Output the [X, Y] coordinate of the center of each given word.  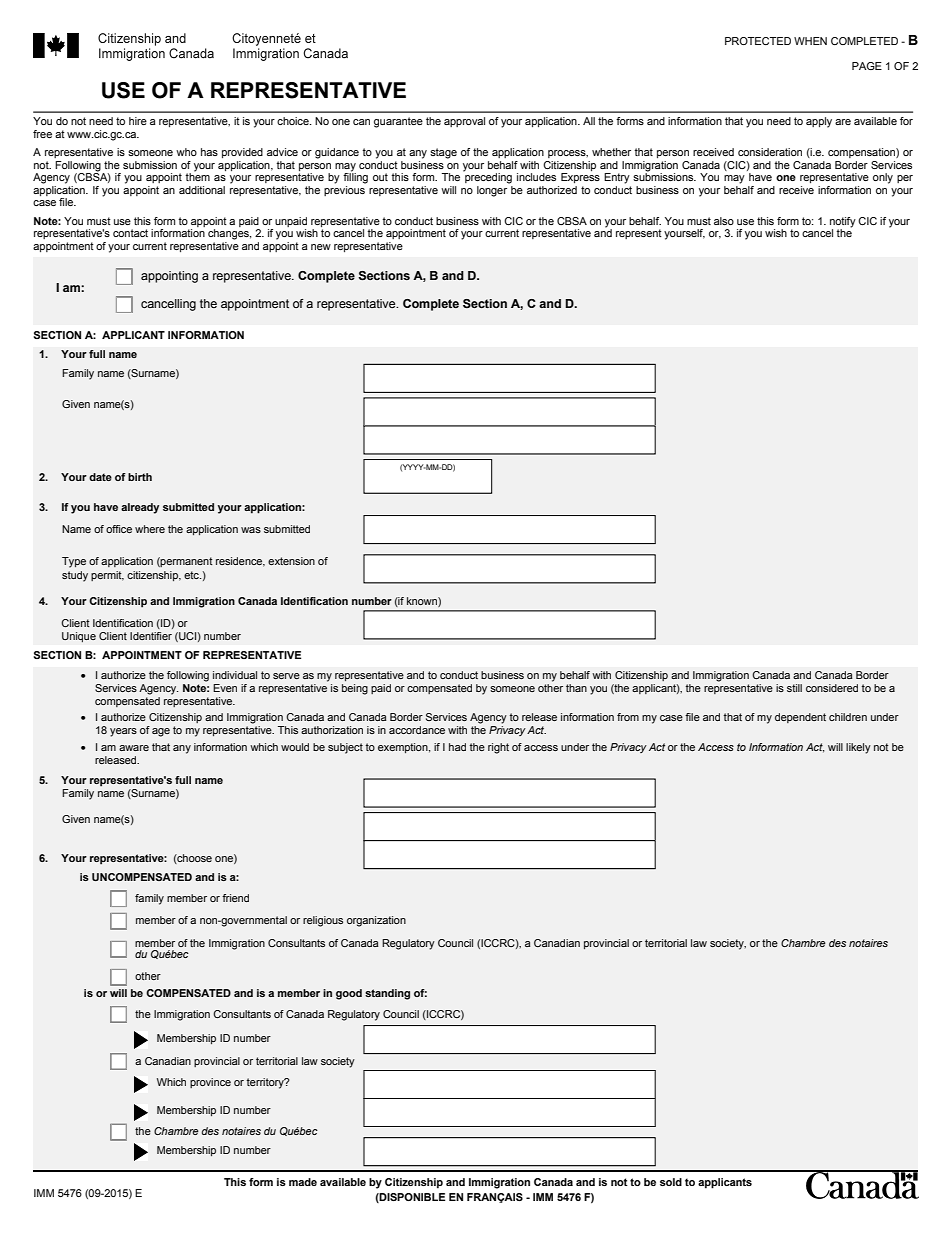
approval [464, 122]
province [210, 1083]
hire [138, 121]
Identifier [151, 636]
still [794, 688]
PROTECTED [758, 41]
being [355, 689]
